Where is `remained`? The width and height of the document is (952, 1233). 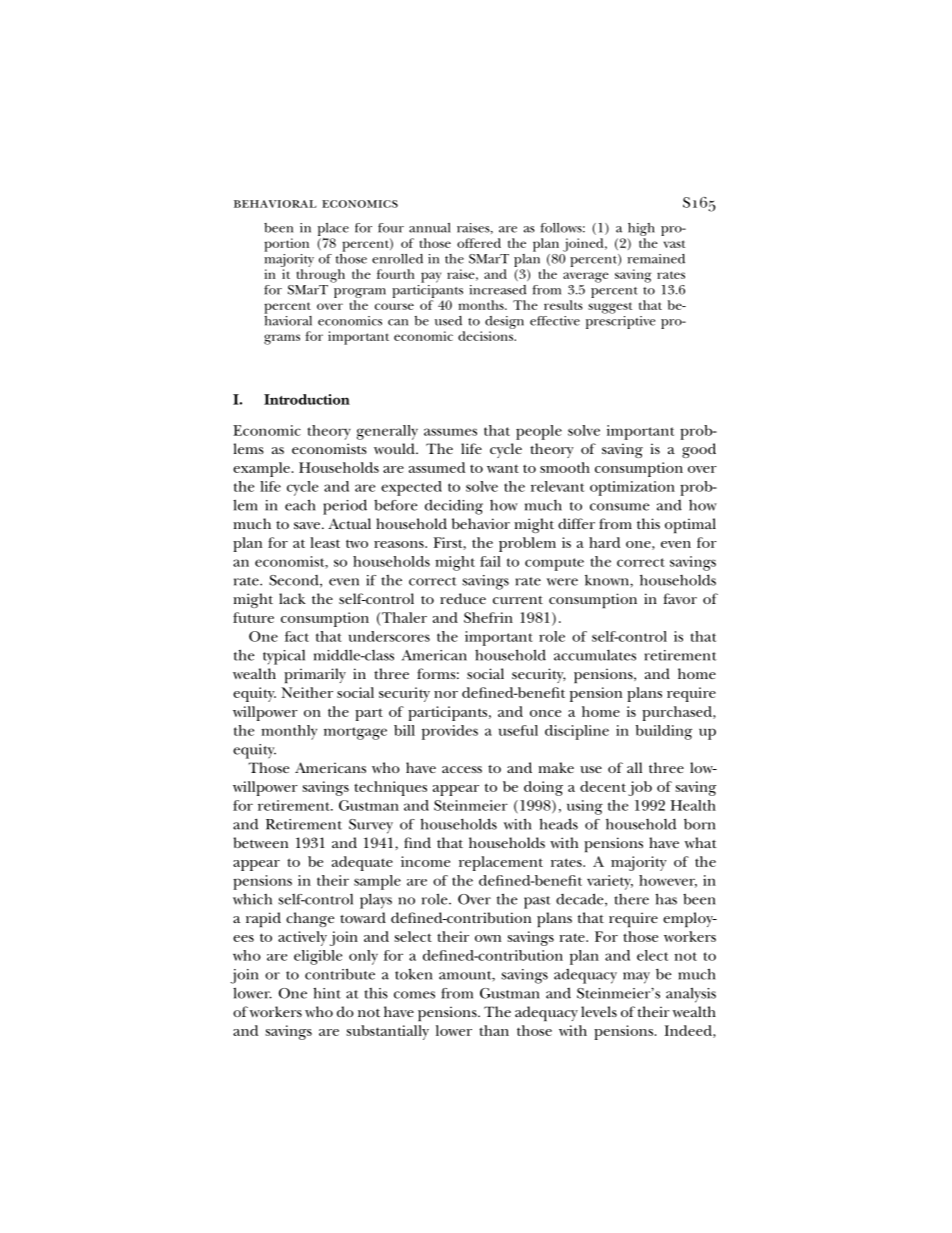 remained is located at coordinates (656, 259).
